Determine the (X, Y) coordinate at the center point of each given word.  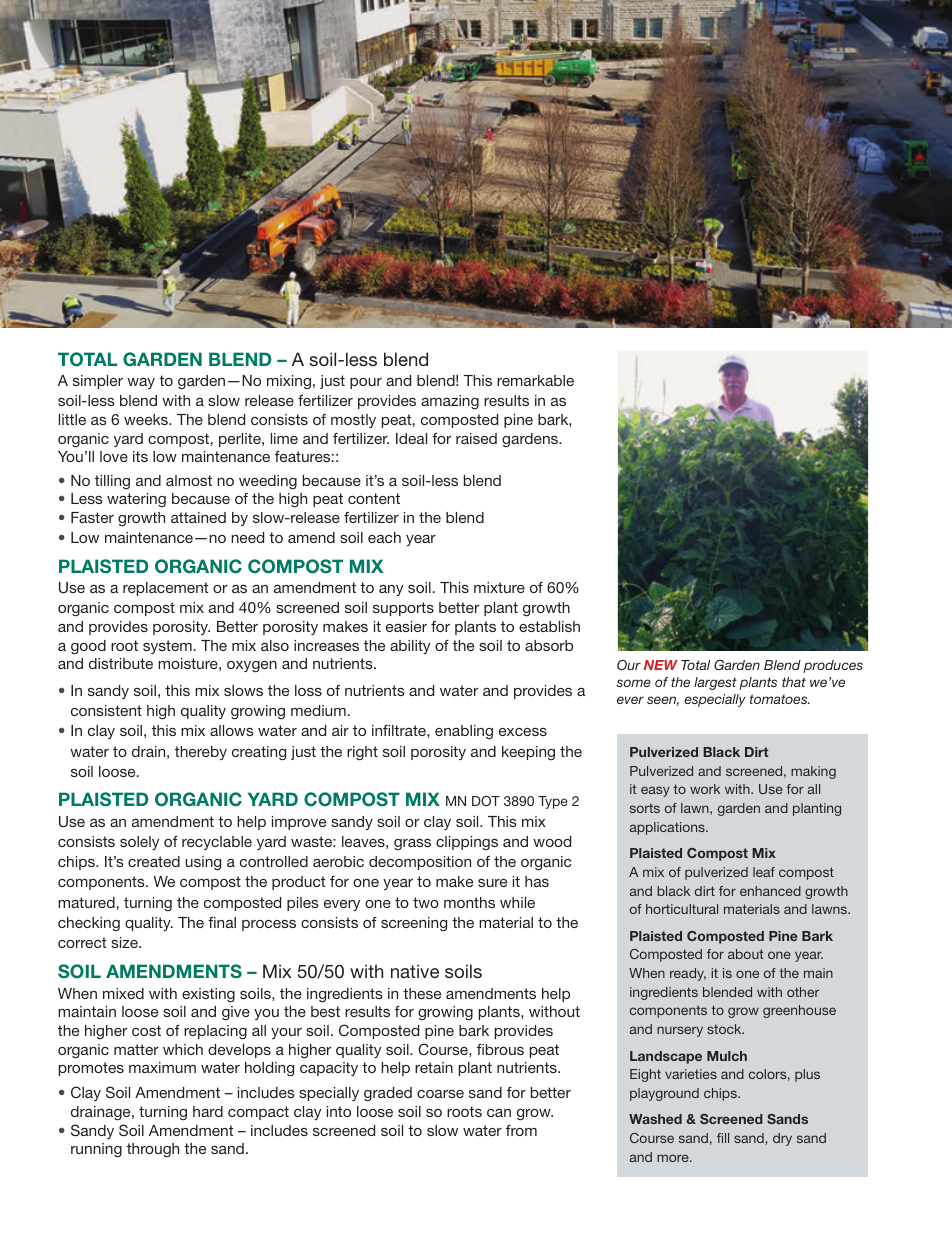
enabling (464, 732)
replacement (165, 589)
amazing (450, 402)
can (499, 1113)
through (153, 1150)
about (745, 954)
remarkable (535, 380)
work (705, 789)
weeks (147, 419)
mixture (499, 587)
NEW (661, 665)
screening (414, 924)
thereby (201, 753)
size (125, 942)
